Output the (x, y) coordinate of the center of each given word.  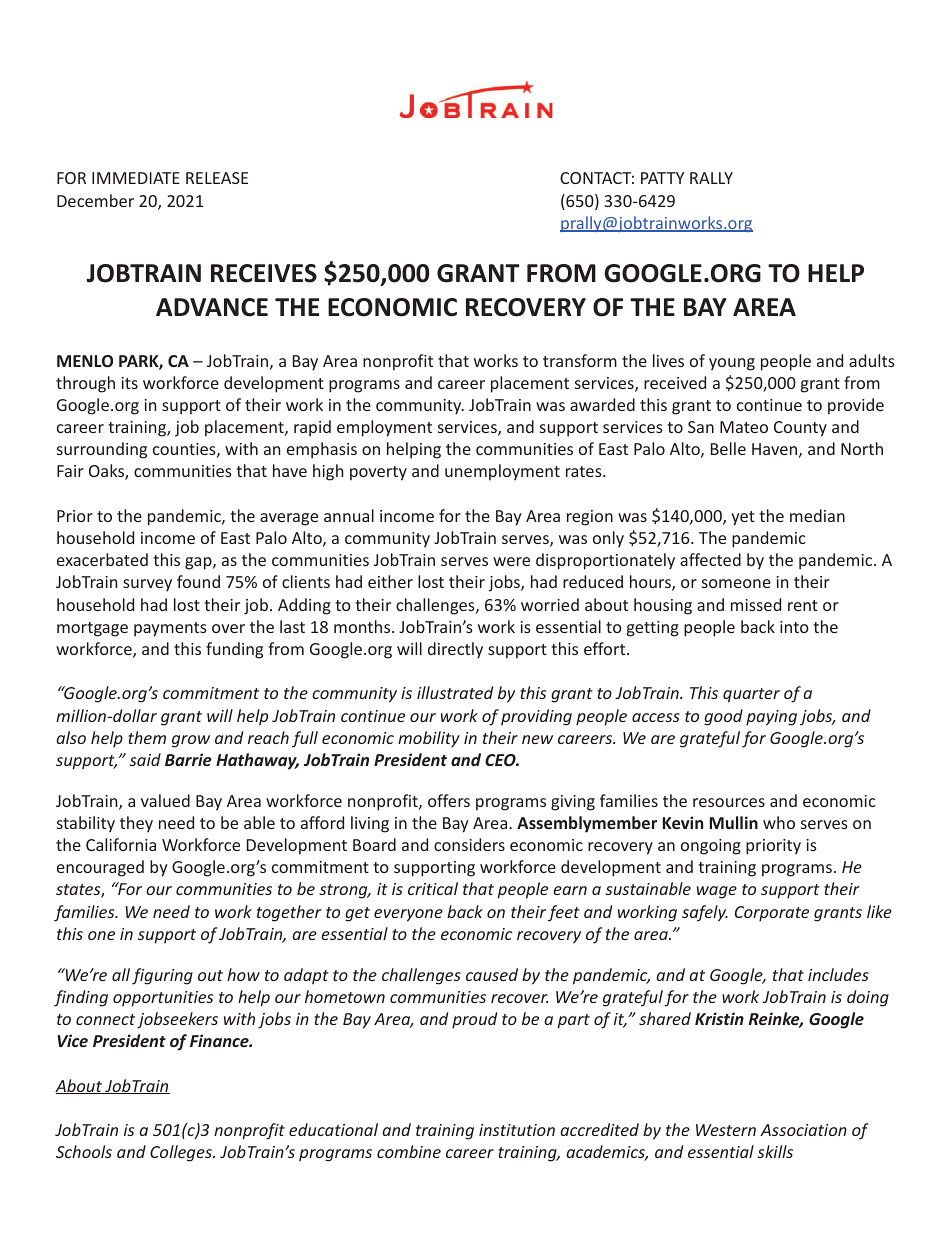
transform (580, 360)
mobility (429, 739)
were (511, 561)
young (732, 364)
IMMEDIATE (136, 178)
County (800, 429)
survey (147, 585)
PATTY (662, 178)
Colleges (182, 1153)
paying (771, 718)
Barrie (188, 759)
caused (492, 974)
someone (736, 583)
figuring (162, 976)
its (130, 383)
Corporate (772, 914)
